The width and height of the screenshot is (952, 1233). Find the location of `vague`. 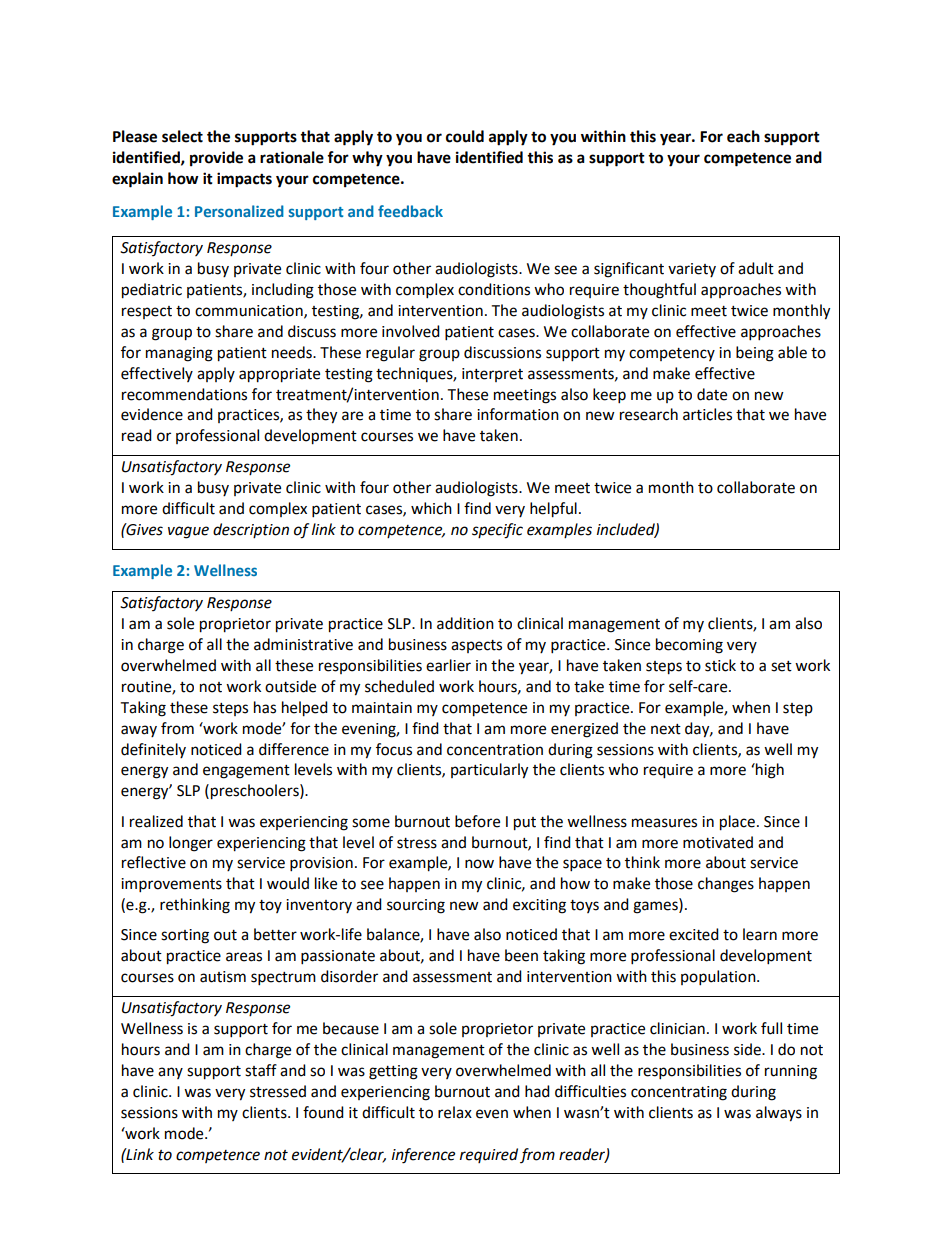

vague is located at coordinates (188, 532).
